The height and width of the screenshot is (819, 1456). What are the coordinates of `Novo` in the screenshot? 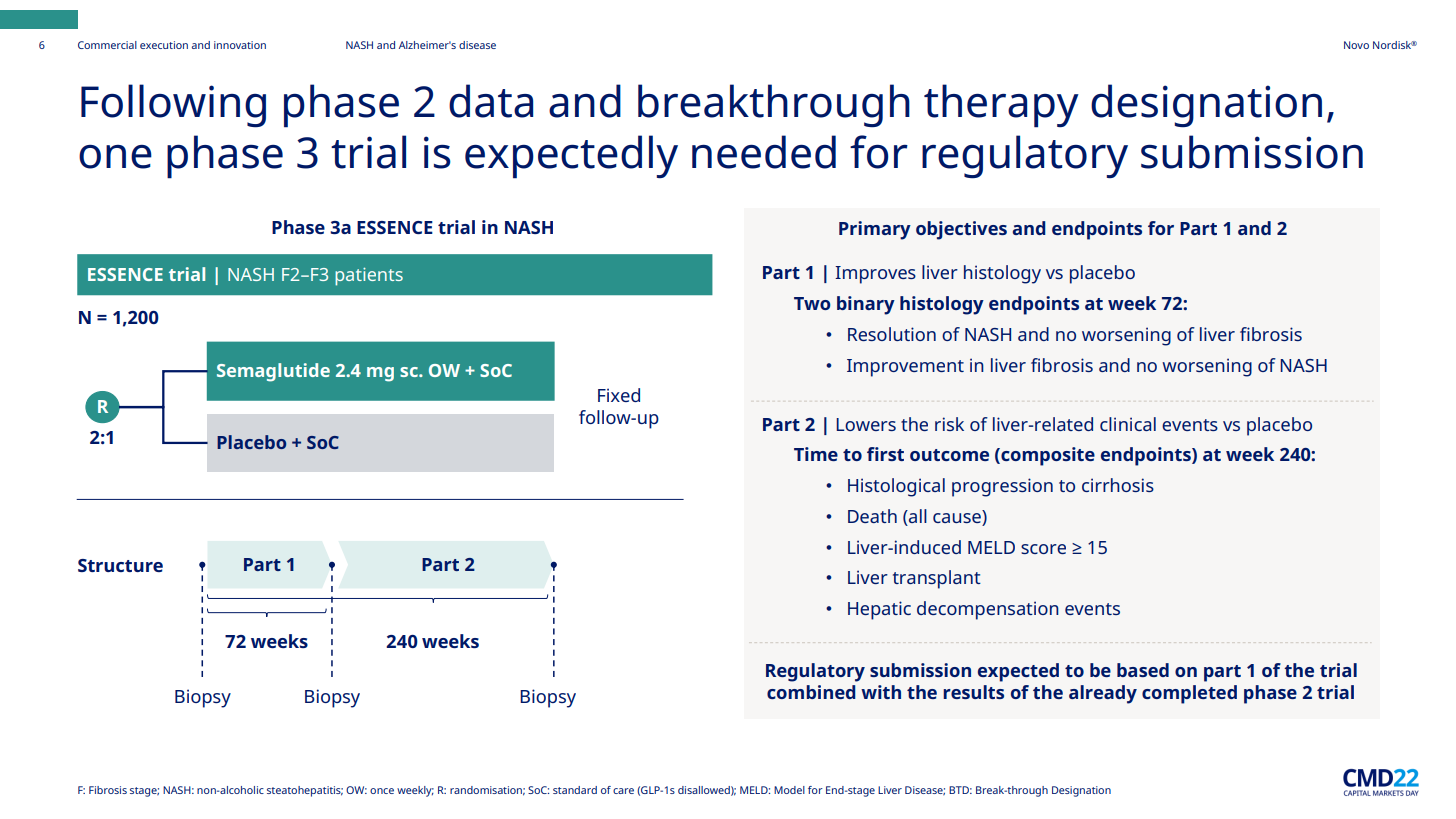 It's located at (1356, 45).
